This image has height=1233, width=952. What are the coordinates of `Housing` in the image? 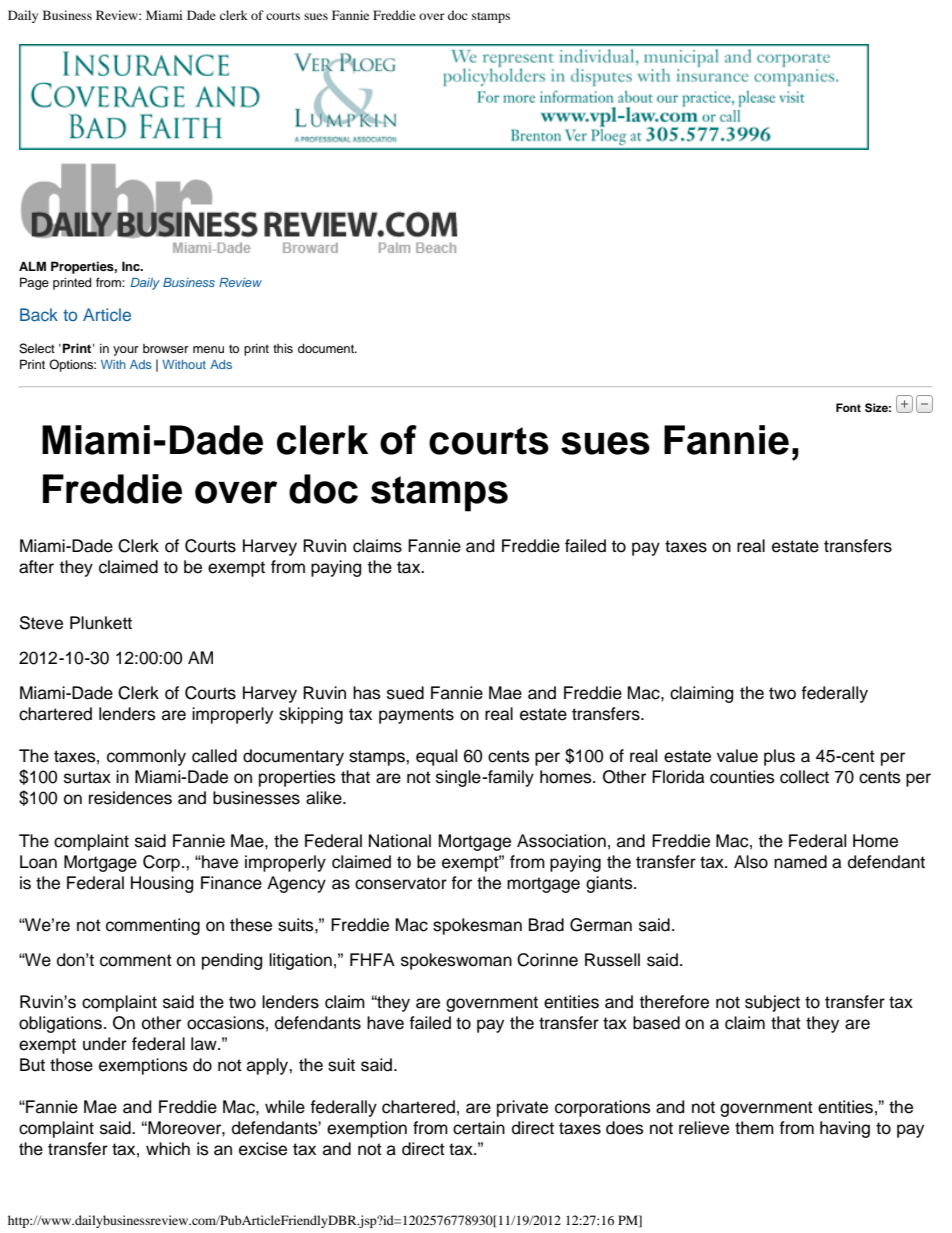 It's located at (162, 884).
